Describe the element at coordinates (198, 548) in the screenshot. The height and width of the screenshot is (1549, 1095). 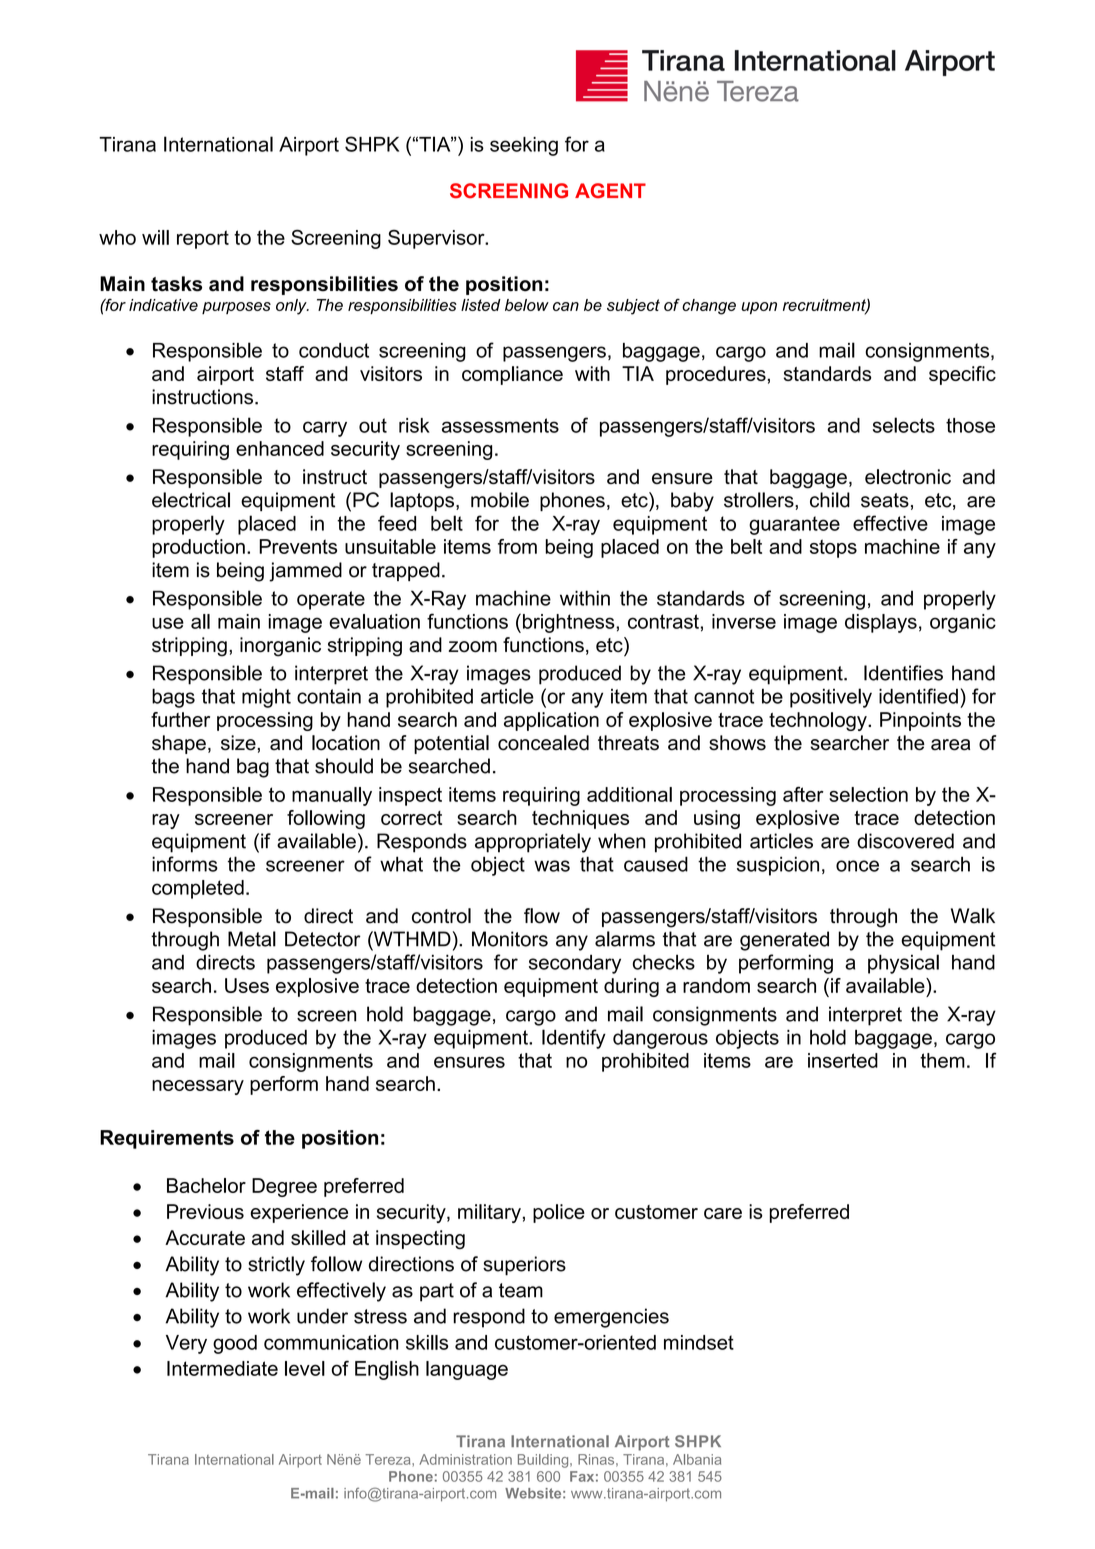
I see `production` at that location.
